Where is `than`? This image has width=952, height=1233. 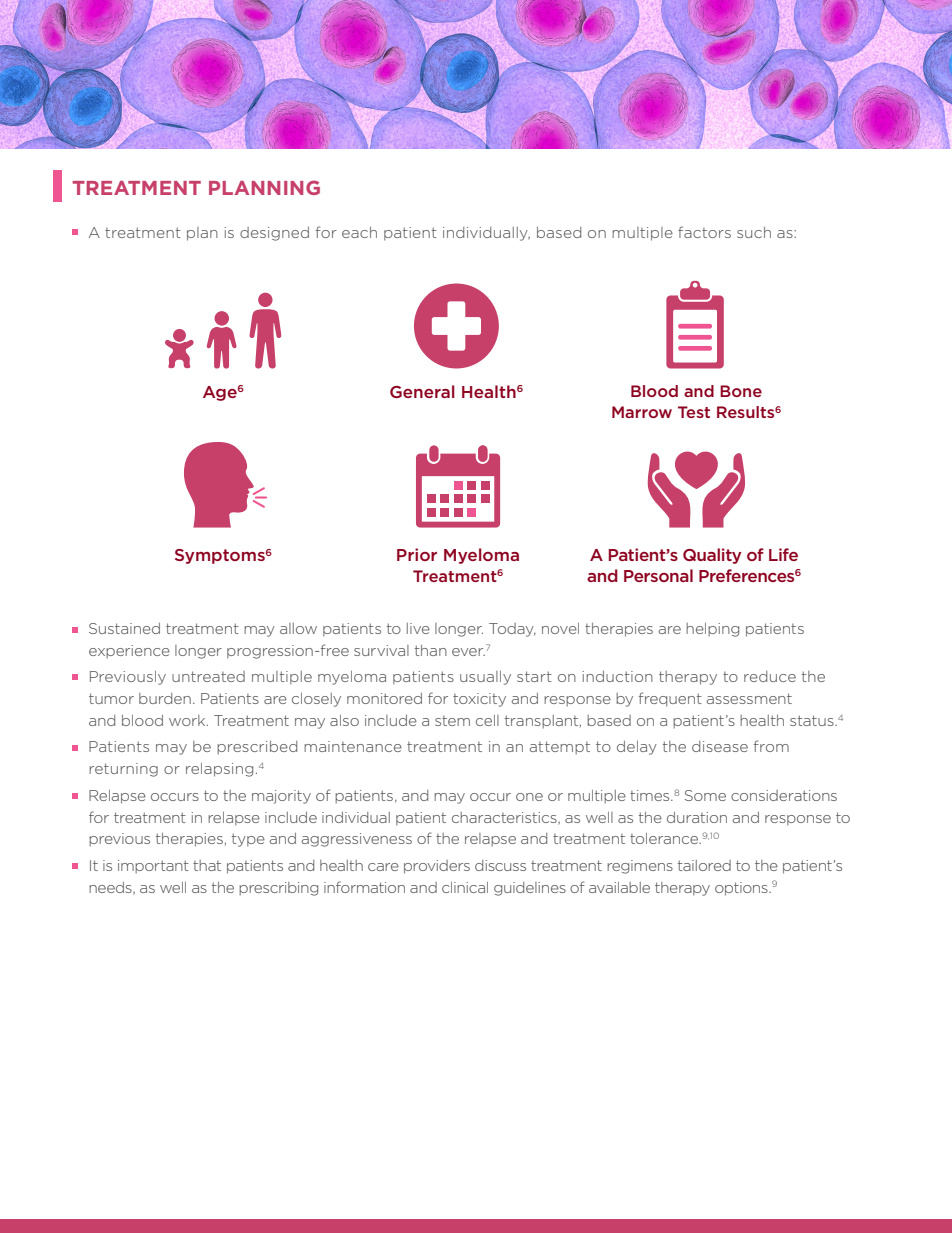
than is located at coordinates (431, 650).
